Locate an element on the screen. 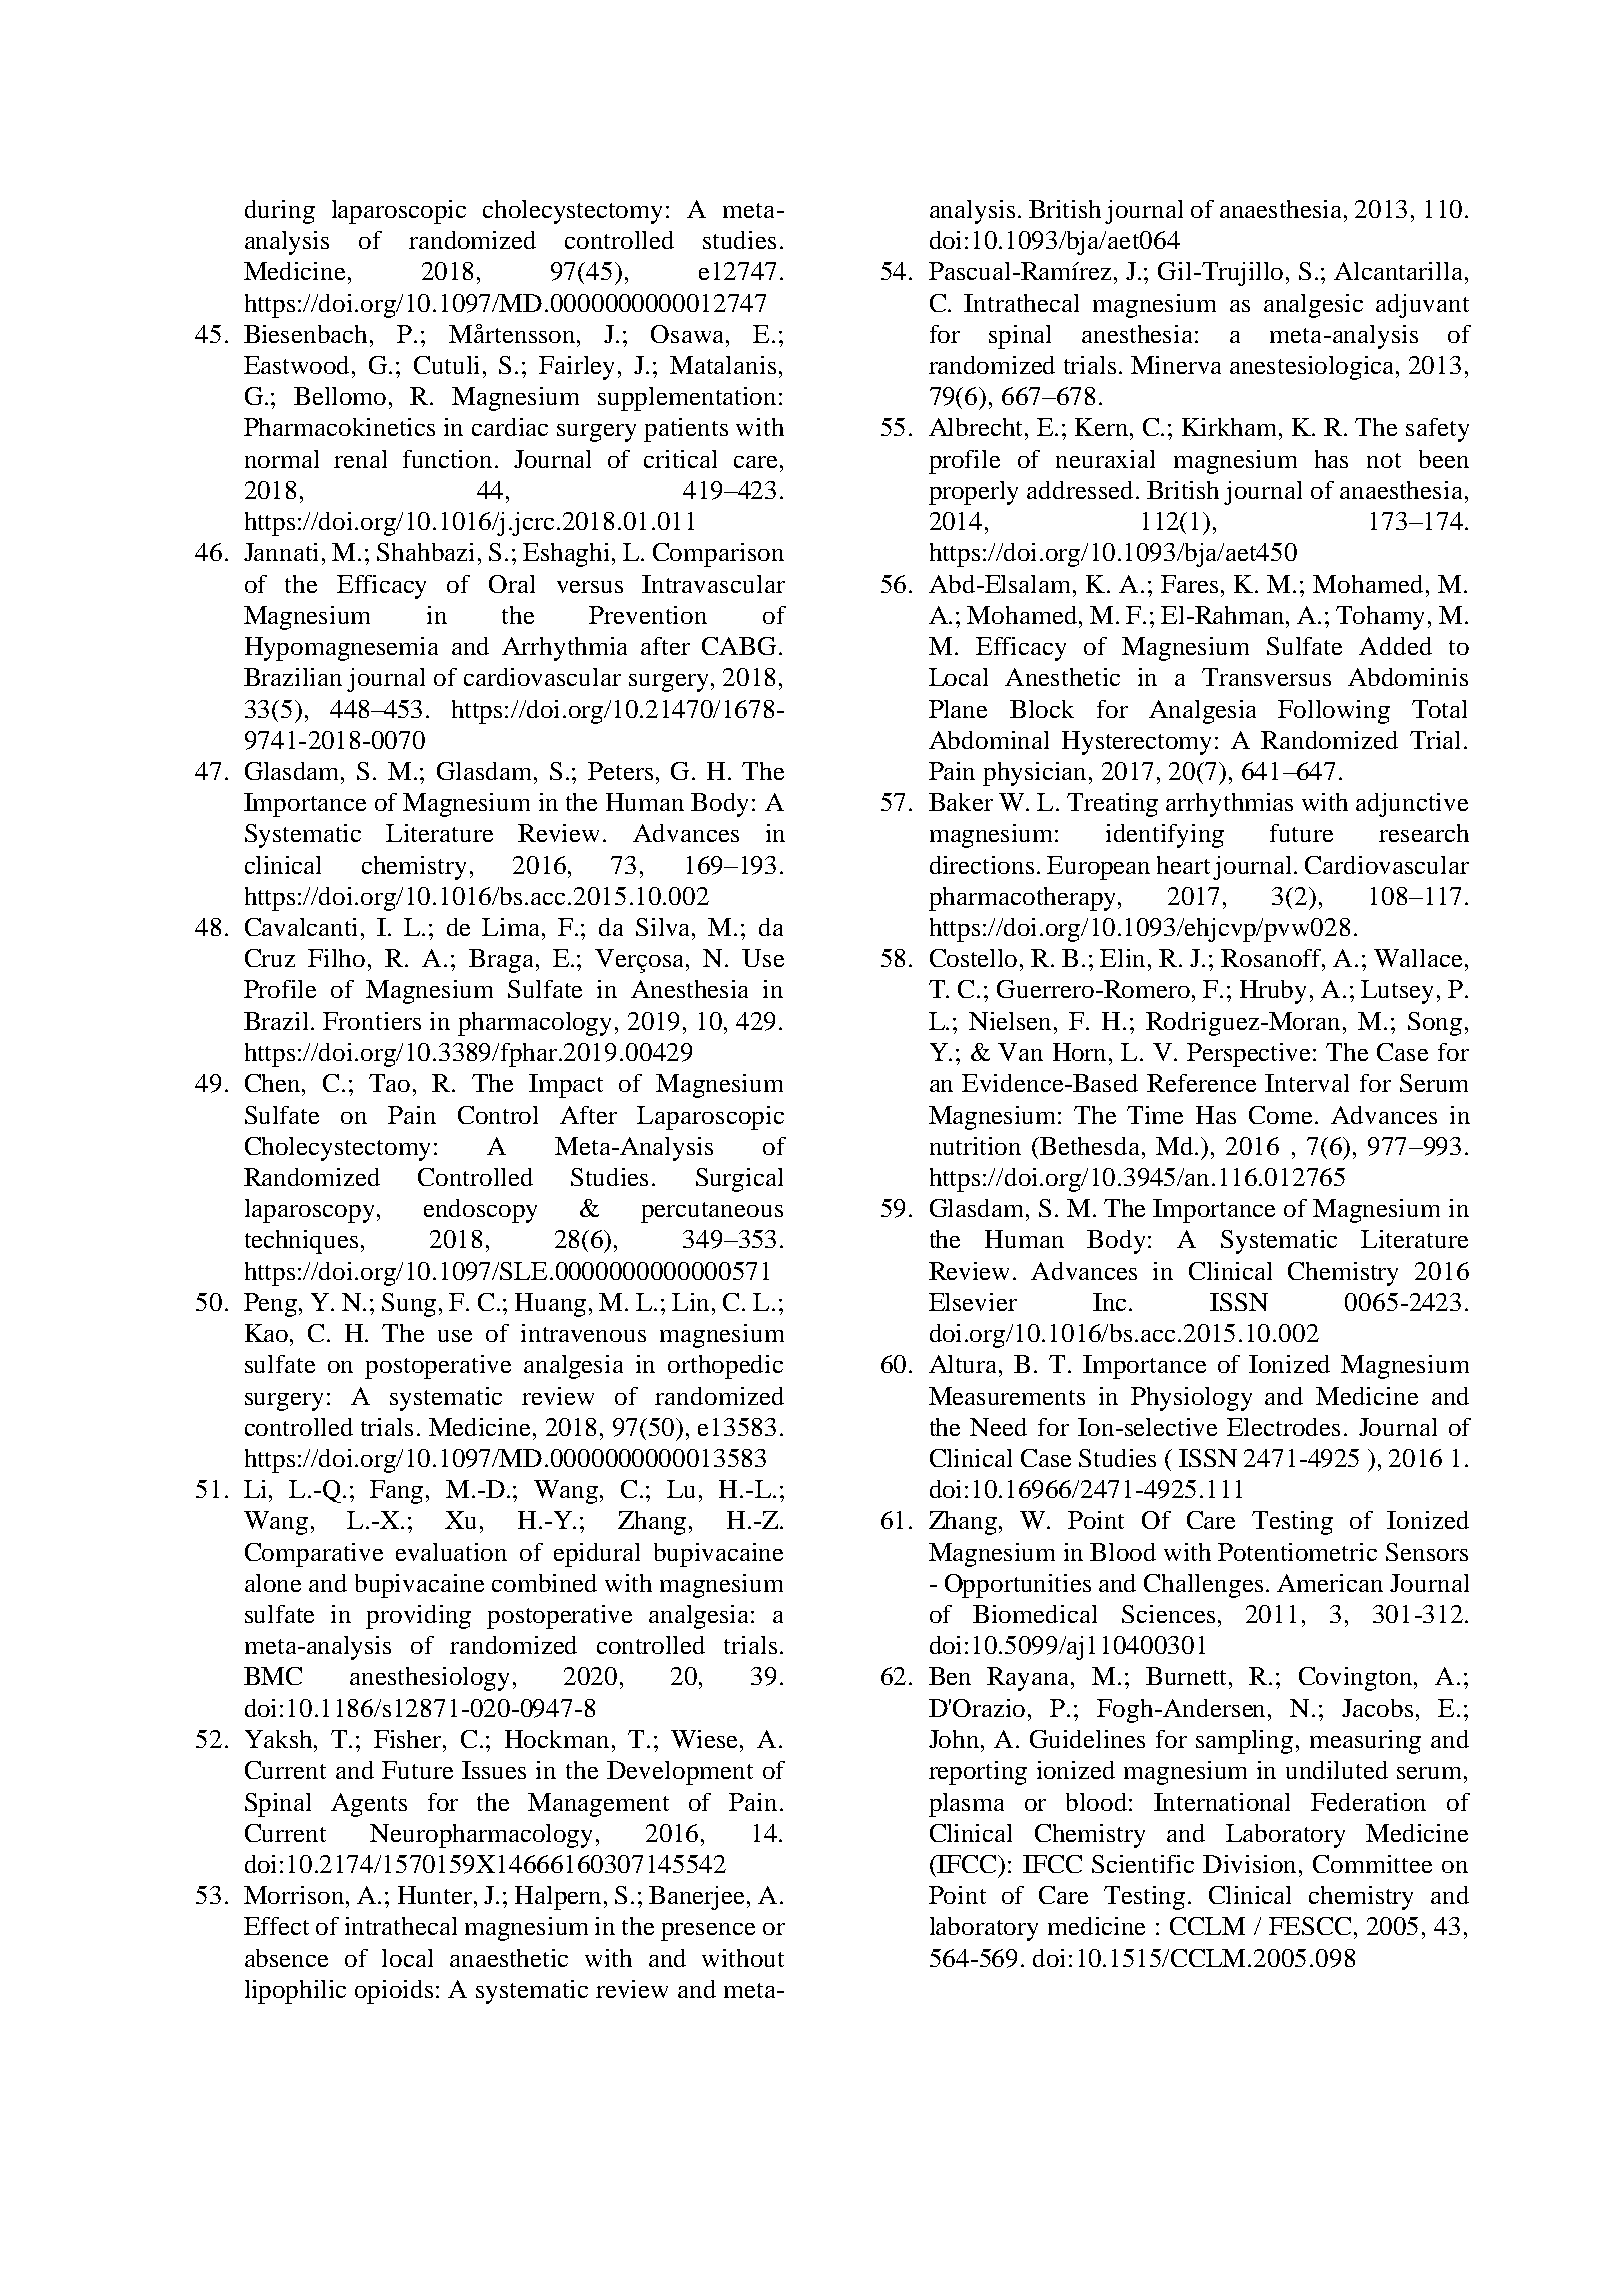 The image size is (1616, 2286). Plane is located at coordinates (958, 709).
